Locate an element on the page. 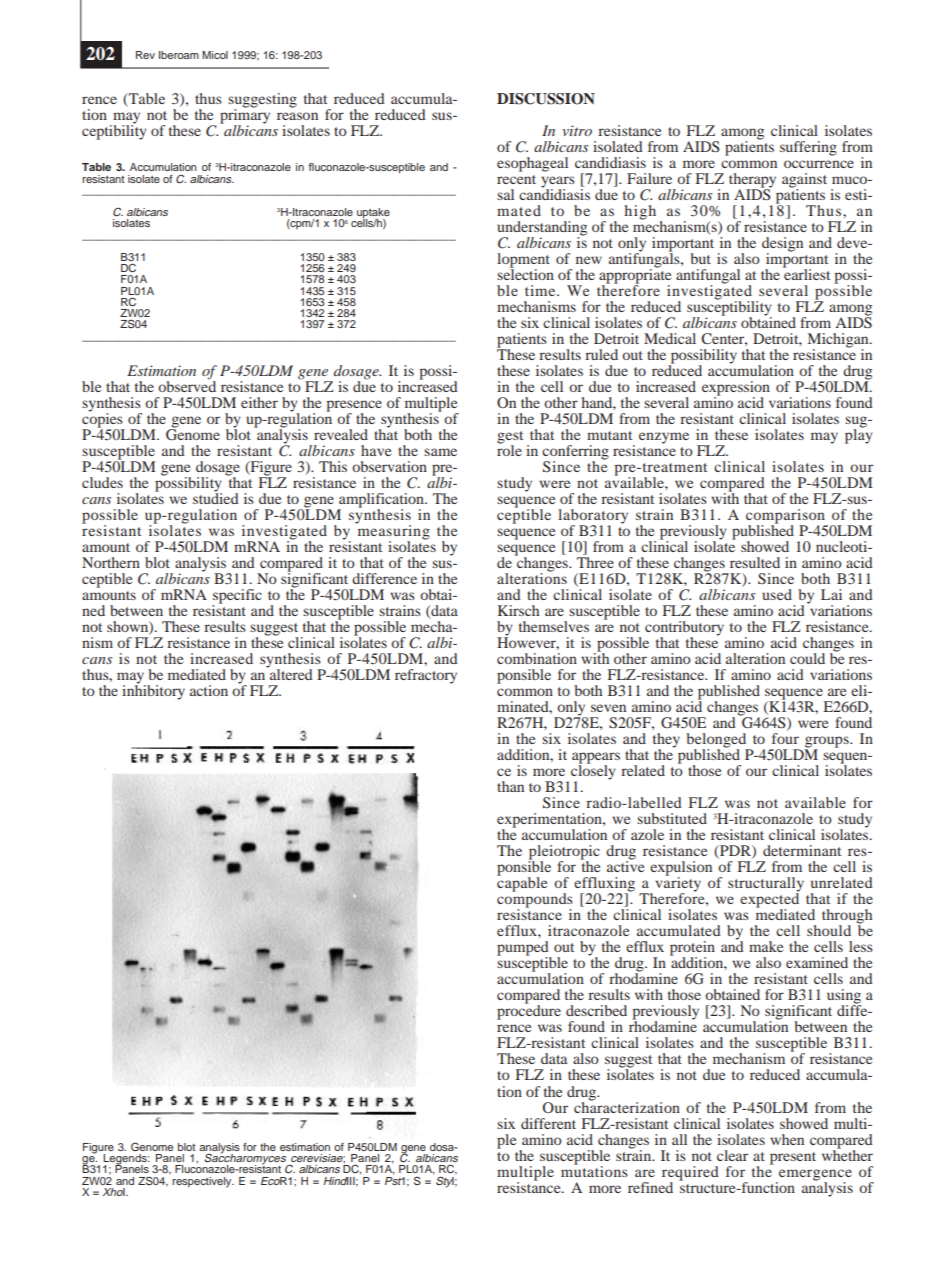  observed is located at coordinates (187, 386).
